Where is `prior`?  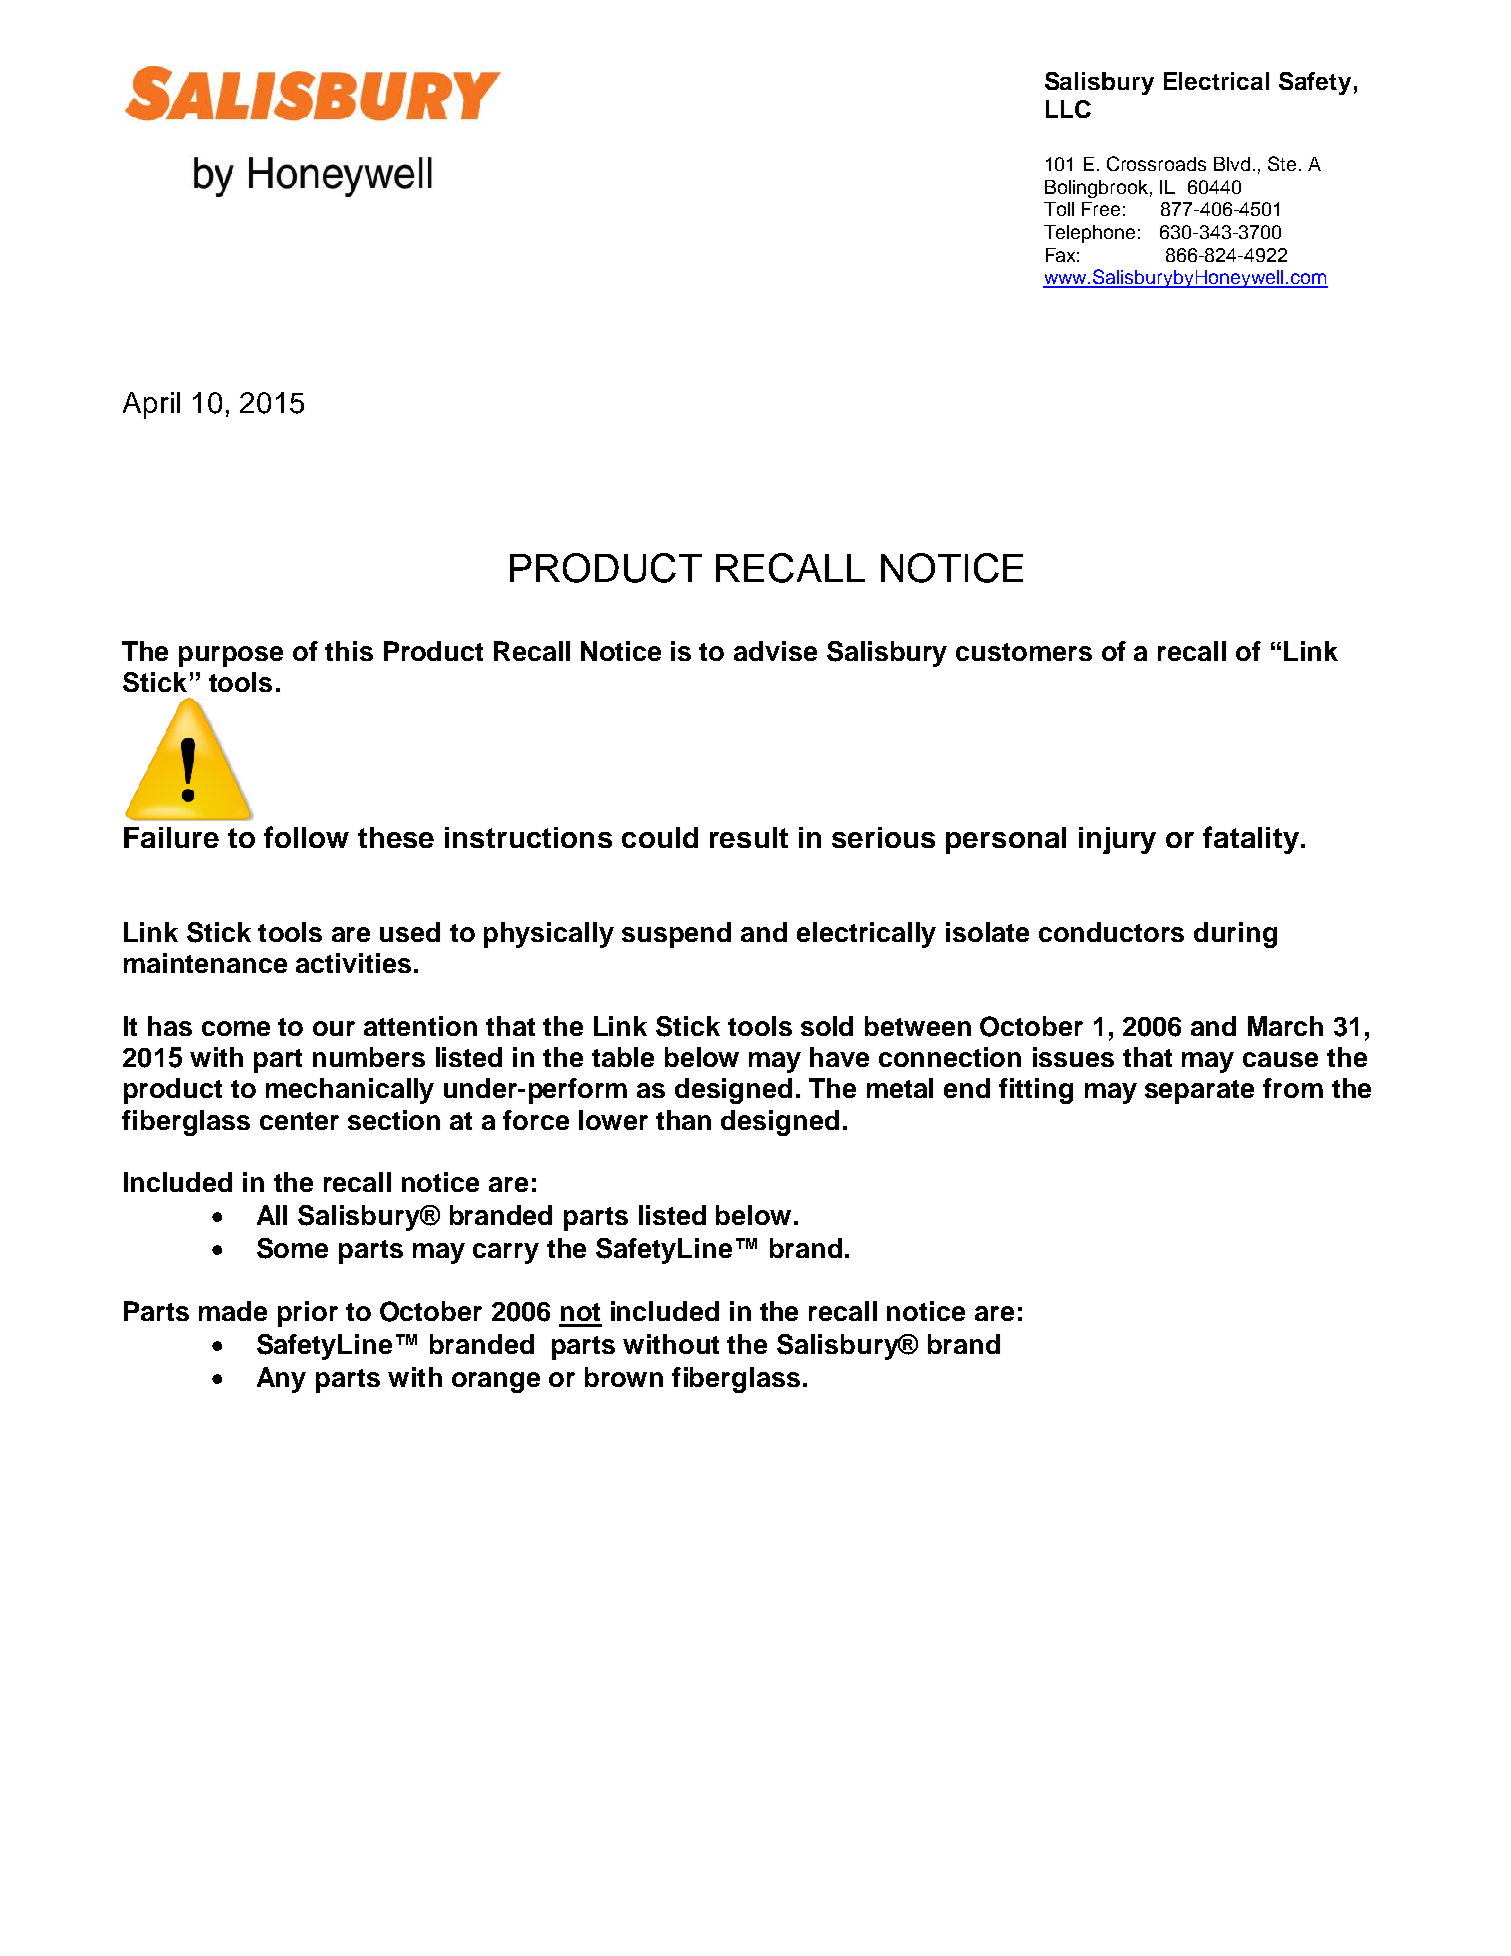
prior is located at coordinates (308, 1314).
